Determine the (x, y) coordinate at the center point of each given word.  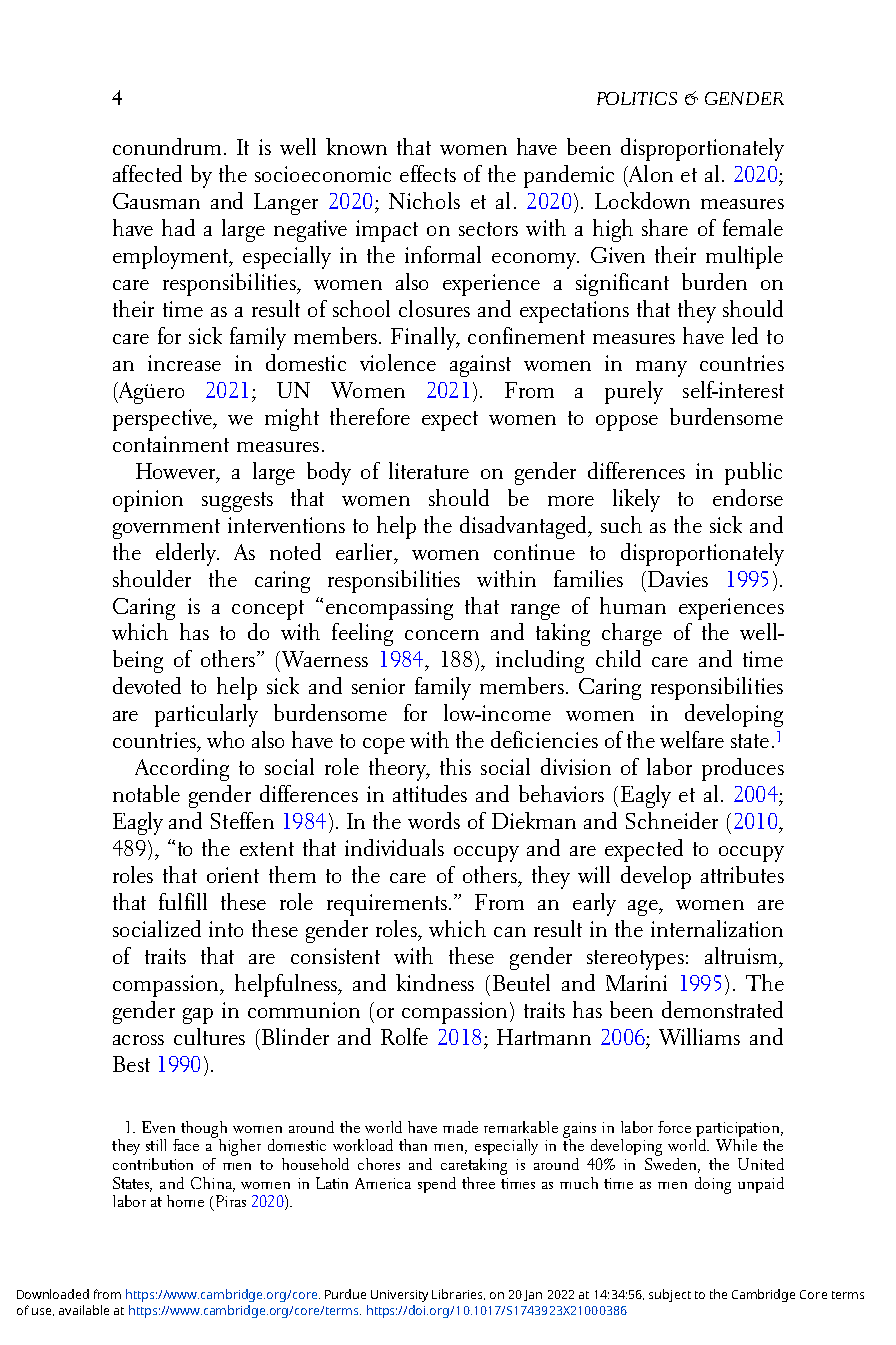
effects (428, 173)
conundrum (167, 146)
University (399, 1296)
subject (670, 1295)
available (84, 1310)
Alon (650, 173)
